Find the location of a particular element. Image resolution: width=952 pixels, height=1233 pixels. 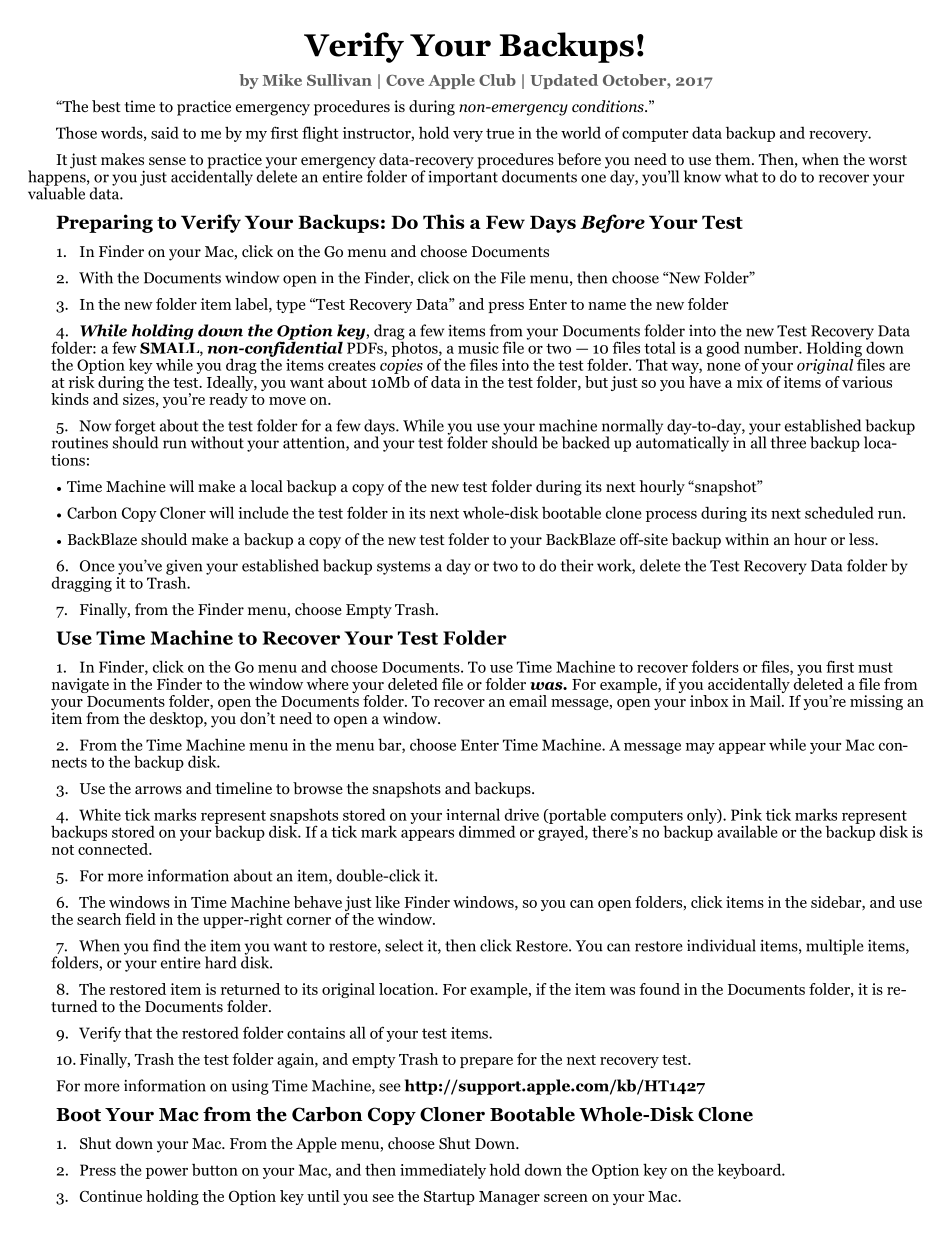

like is located at coordinates (387, 902).
